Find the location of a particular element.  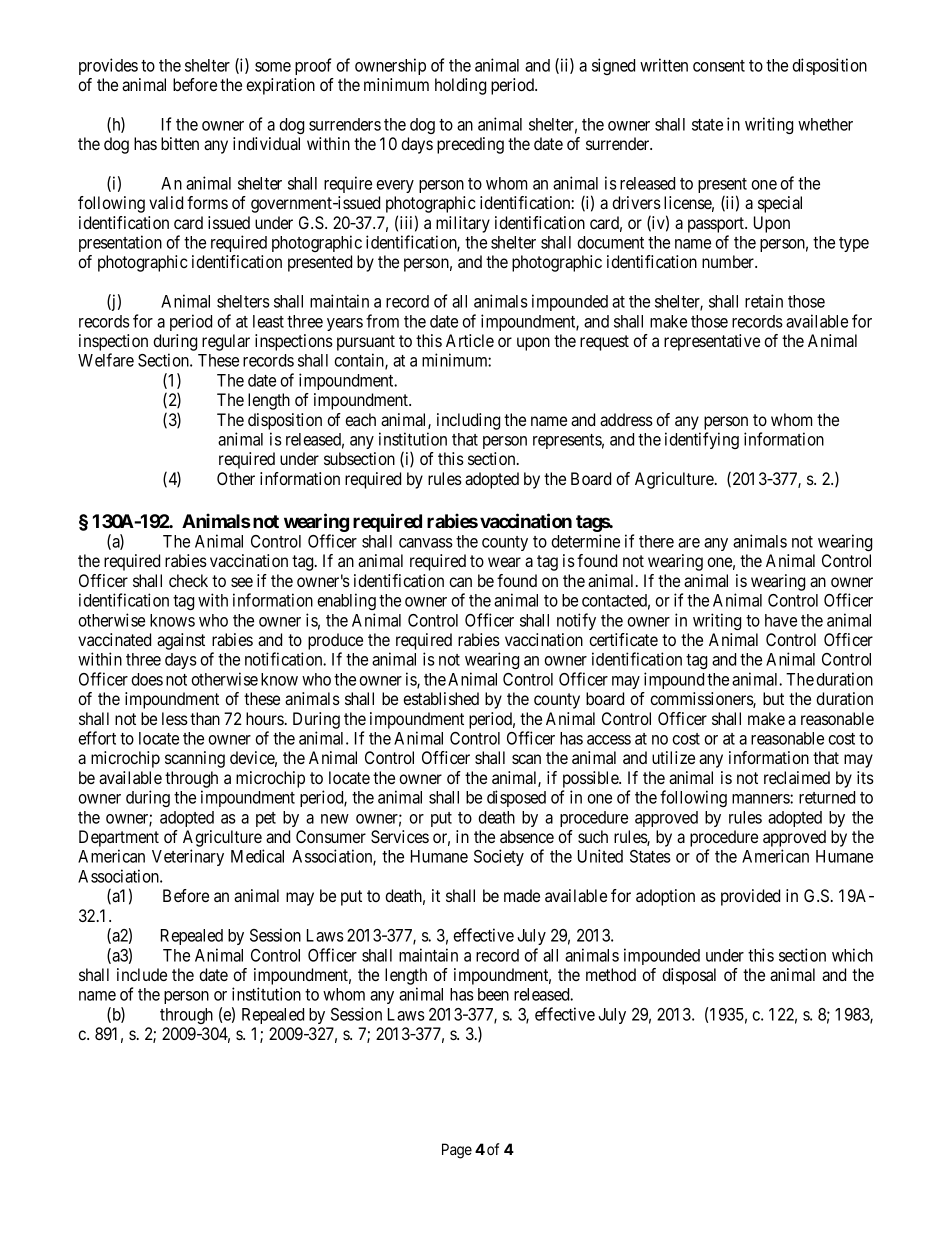

have is located at coordinates (781, 620).
